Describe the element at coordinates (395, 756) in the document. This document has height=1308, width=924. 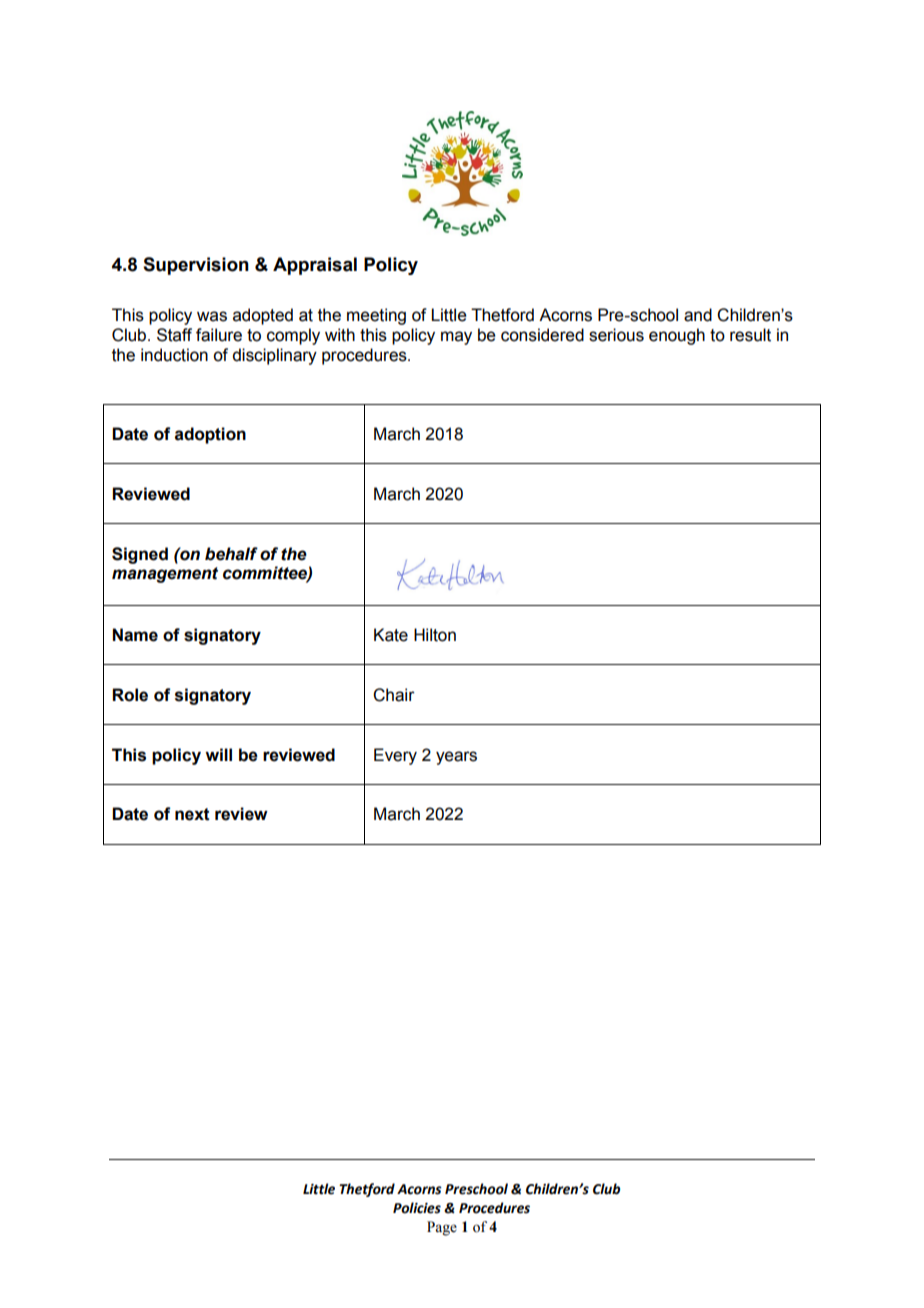
I see `Every` at that location.
